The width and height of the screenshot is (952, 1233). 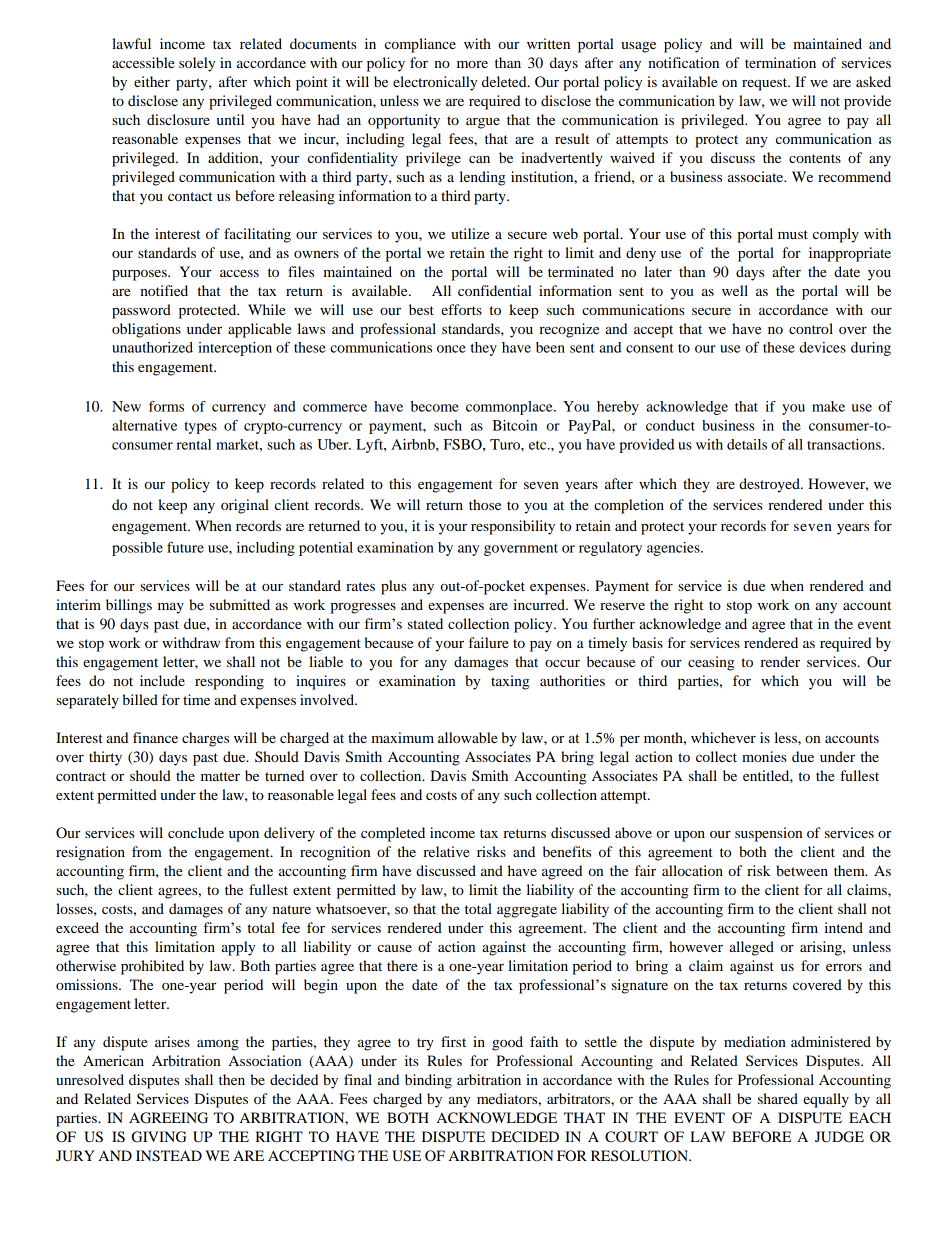 What do you see at coordinates (428, 1081) in the screenshot?
I see `binding` at bounding box center [428, 1081].
